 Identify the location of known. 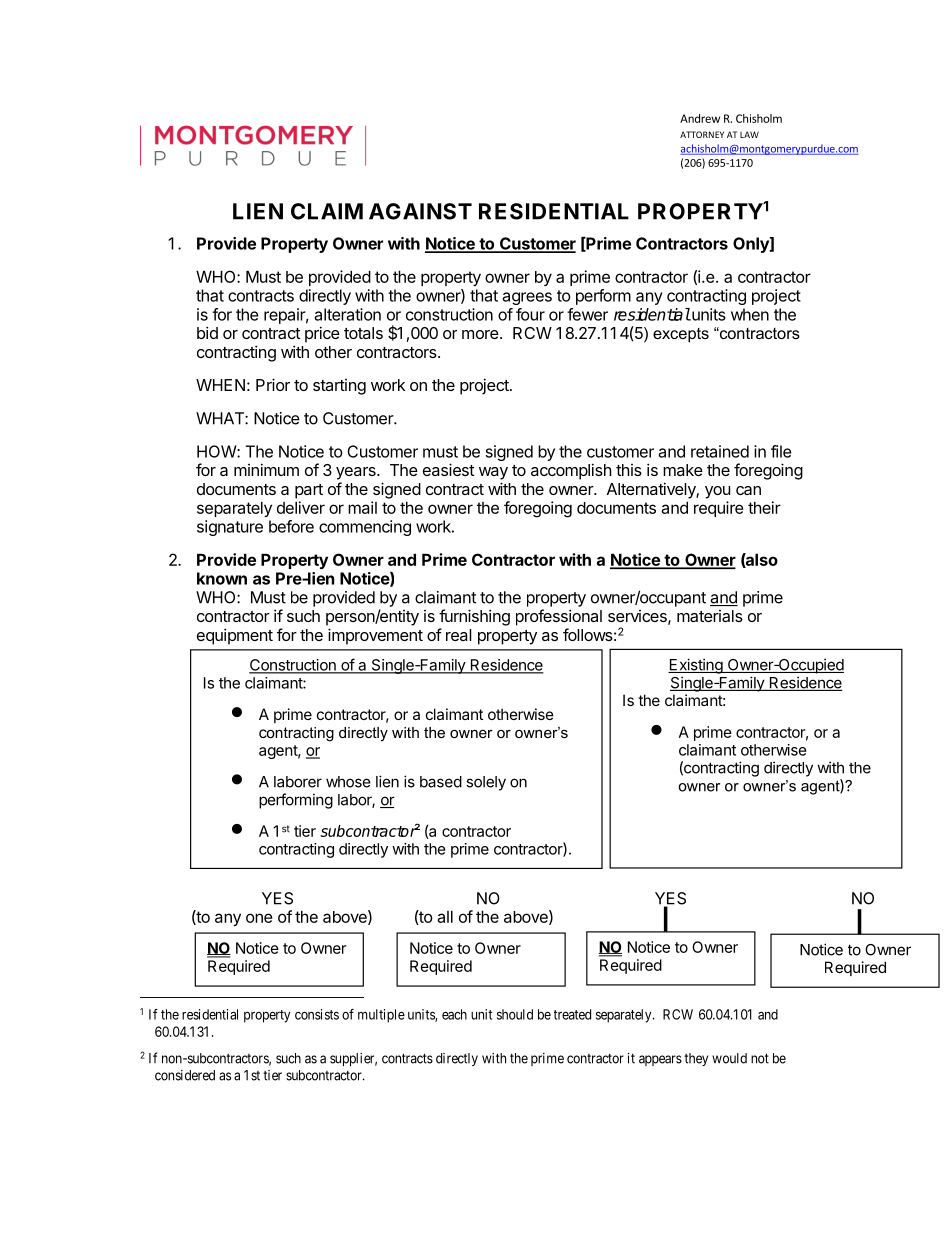
(222, 578).
